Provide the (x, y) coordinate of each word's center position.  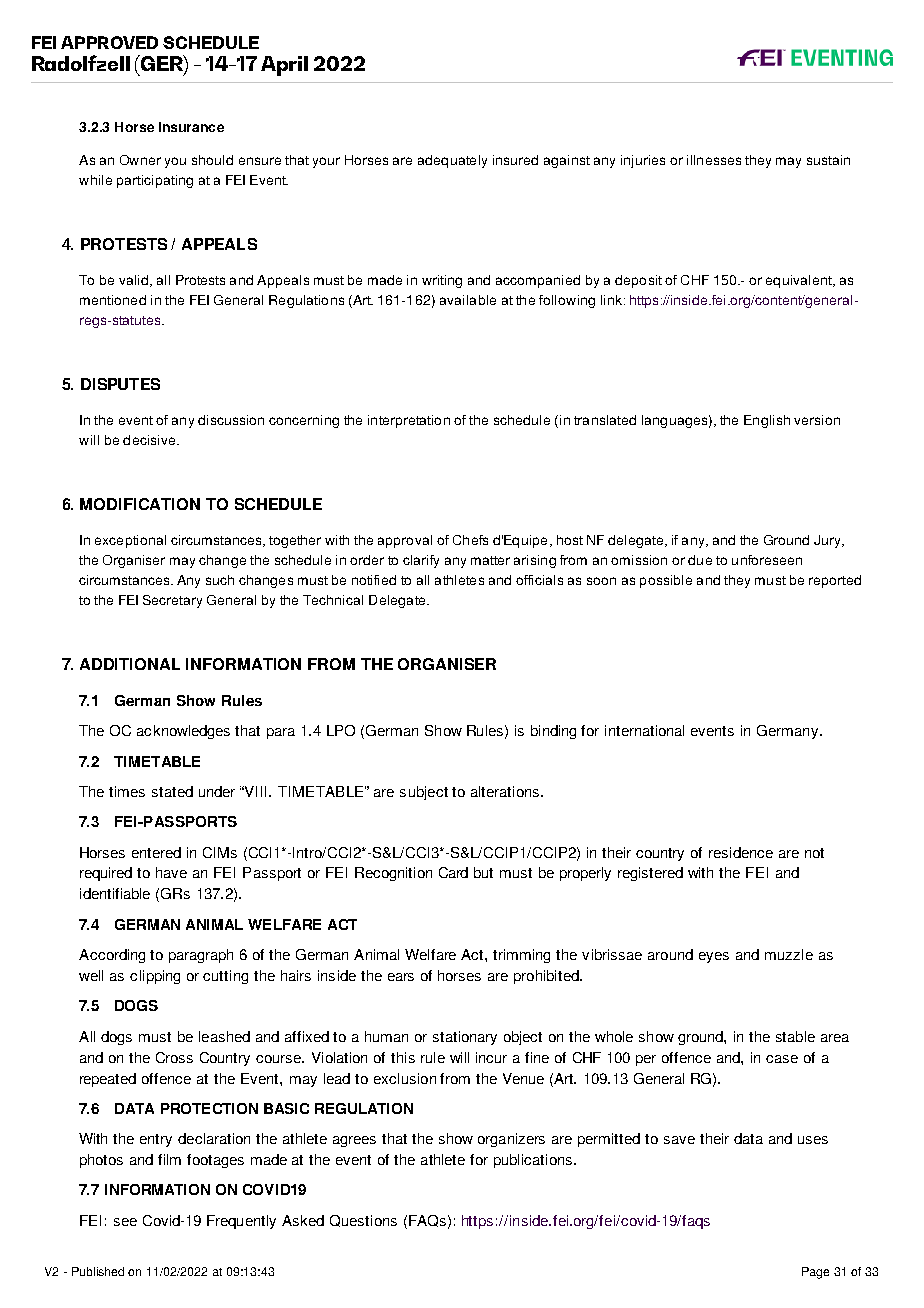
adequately (452, 161)
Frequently (241, 1222)
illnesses (714, 160)
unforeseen (767, 560)
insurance (191, 127)
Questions (363, 1221)
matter (490, 560)
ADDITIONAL (130, 664)
